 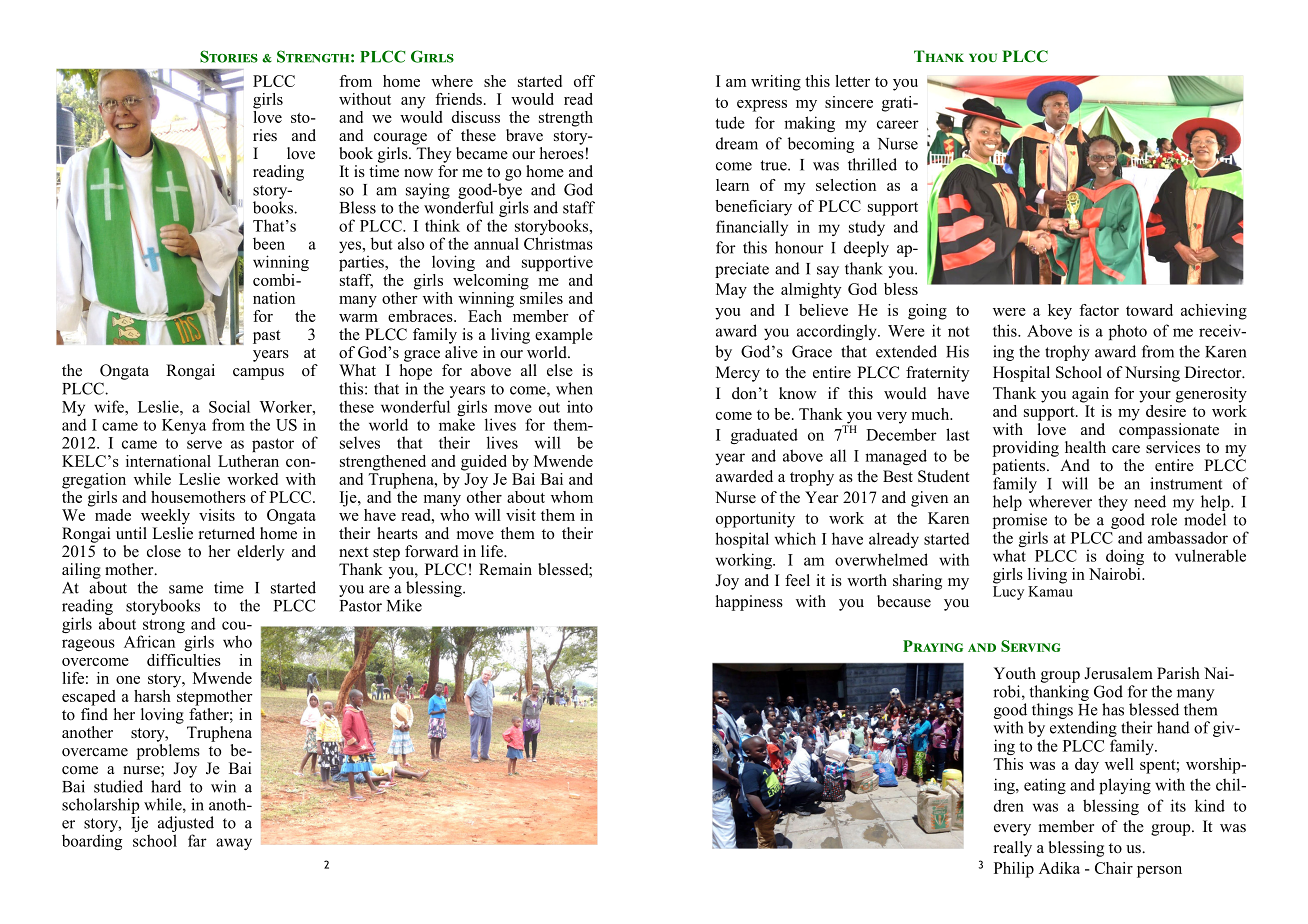 What do you see at coordinates (1114, 868) in the image?
I see `Chair` at bounding box center [1114, 868].
